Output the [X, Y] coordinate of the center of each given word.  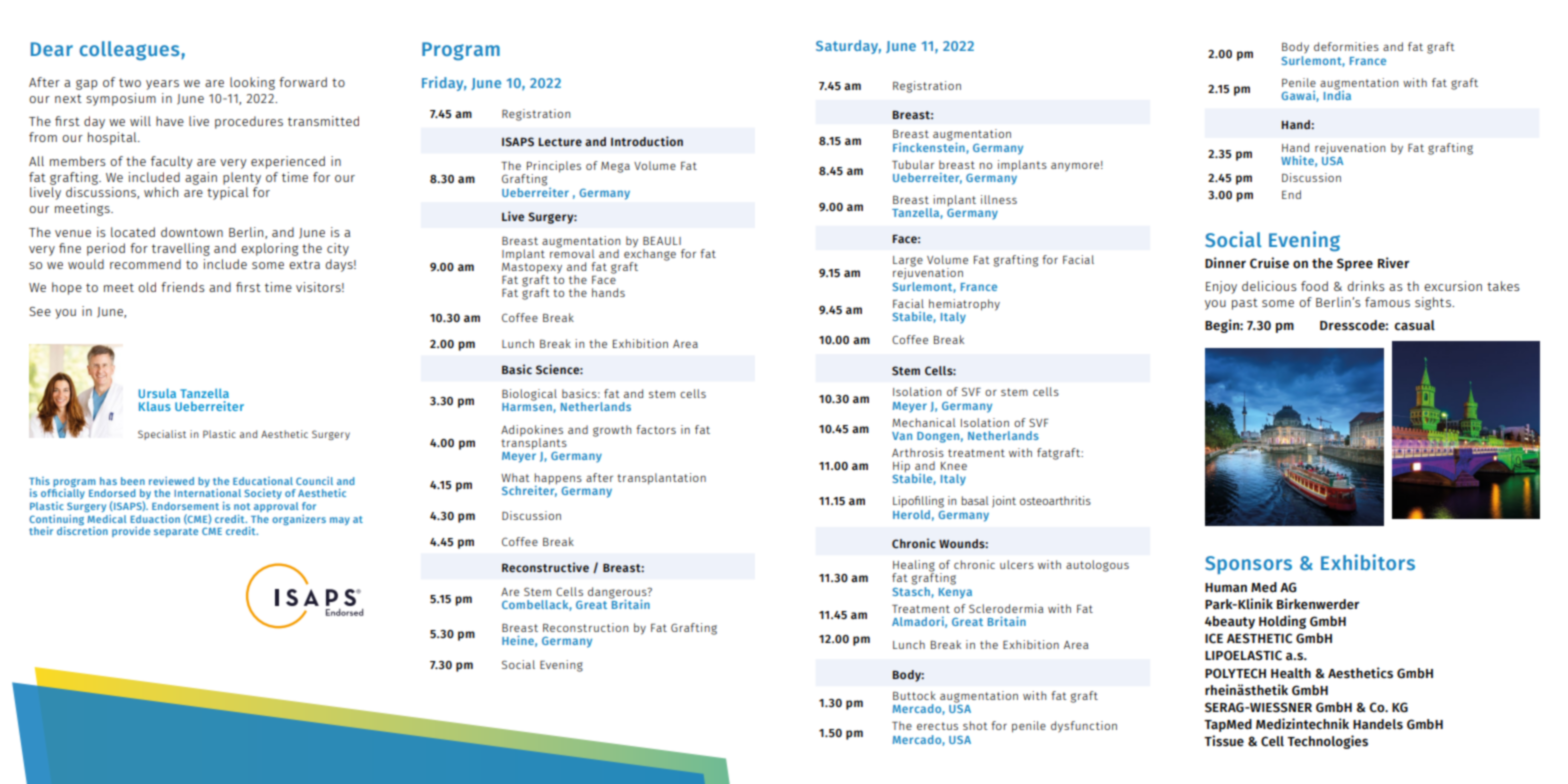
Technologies [1327, 742]
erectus [937, 726]
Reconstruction [585, 627]
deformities [1346, 46]
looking [252, 83]
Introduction [647, 141]
